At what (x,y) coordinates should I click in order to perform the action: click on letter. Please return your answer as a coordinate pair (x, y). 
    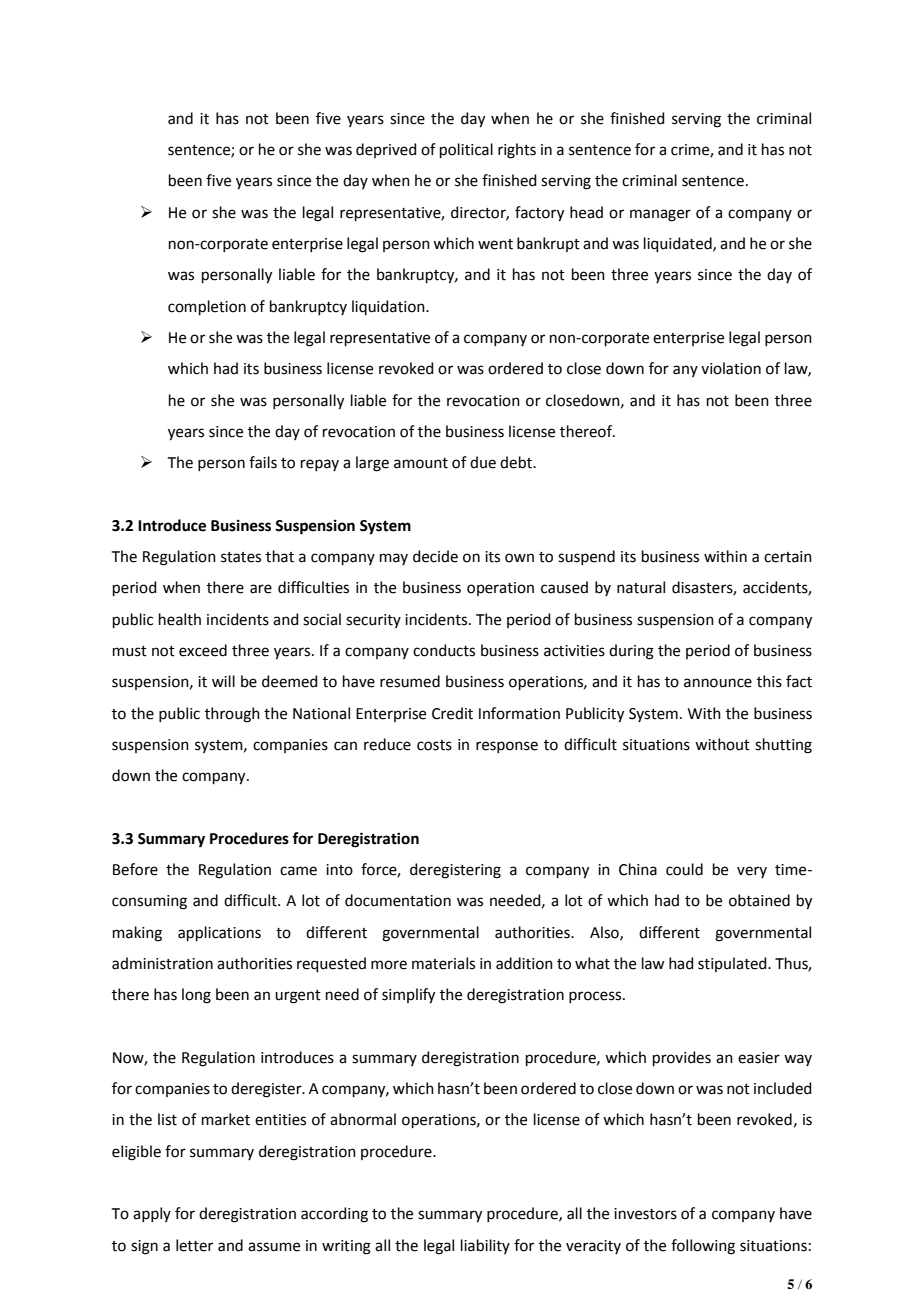
    Looking at the image, I should click on (194, 1245).
